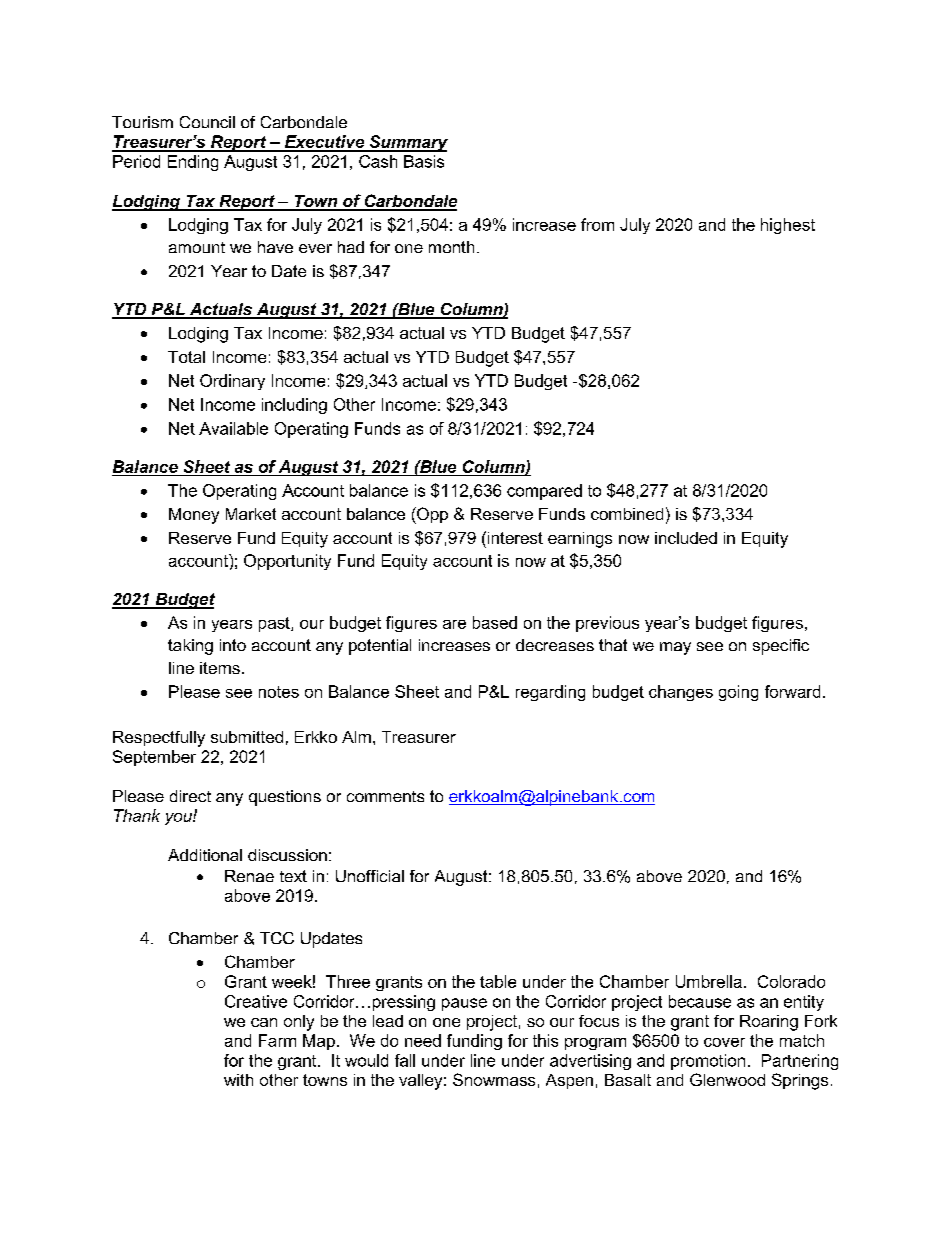  What do you see at coordinates (186, 357) in the screenshot?
I see `Total` at bounding box center [186, 357].
